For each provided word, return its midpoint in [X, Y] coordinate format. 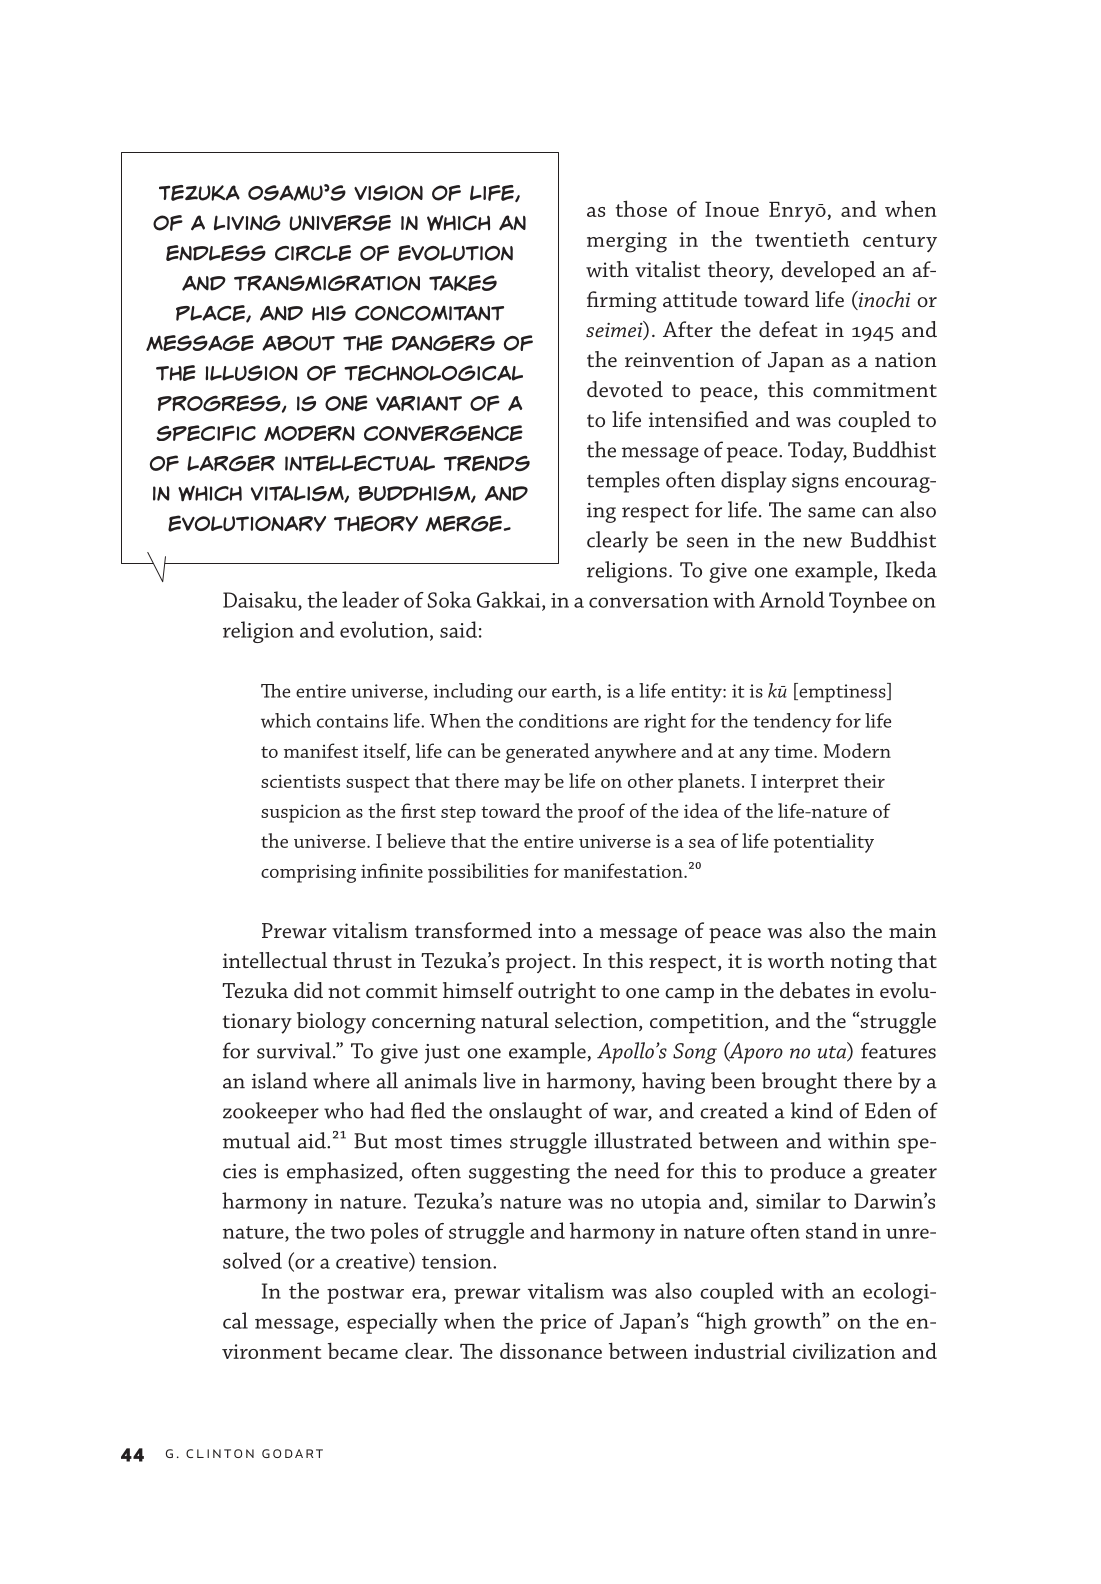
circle [313, 253]
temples [623, 482]
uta [833, 1052]
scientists [300, 781]
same [831, 512]
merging [627, 242]
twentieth [802, 238]
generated [548, 753]
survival [294, 1050]
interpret [800, 783]
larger [231, 463]
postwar [365, 1295]
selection [597, 1021]
